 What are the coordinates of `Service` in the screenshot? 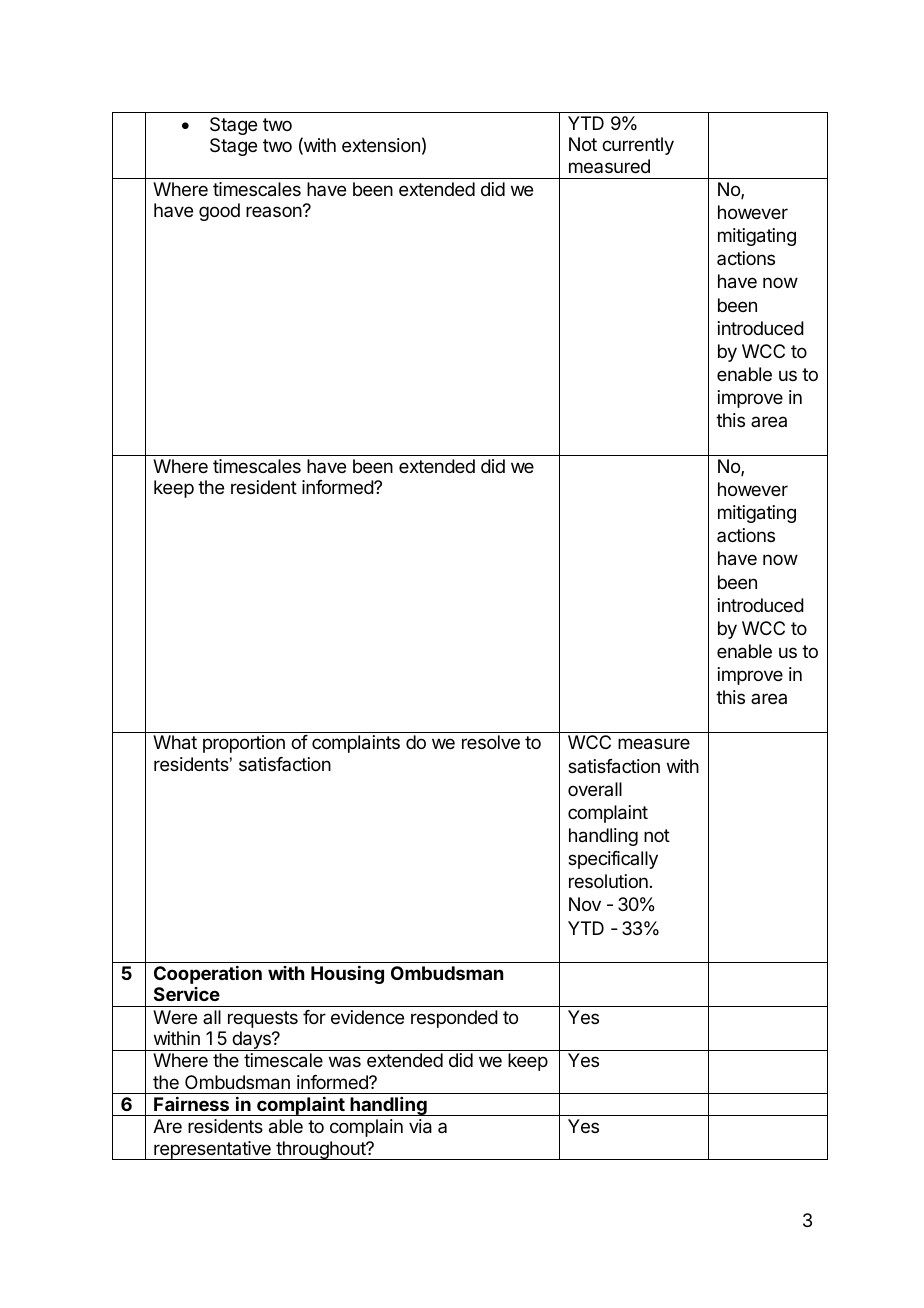 It's located at (187, 994).
